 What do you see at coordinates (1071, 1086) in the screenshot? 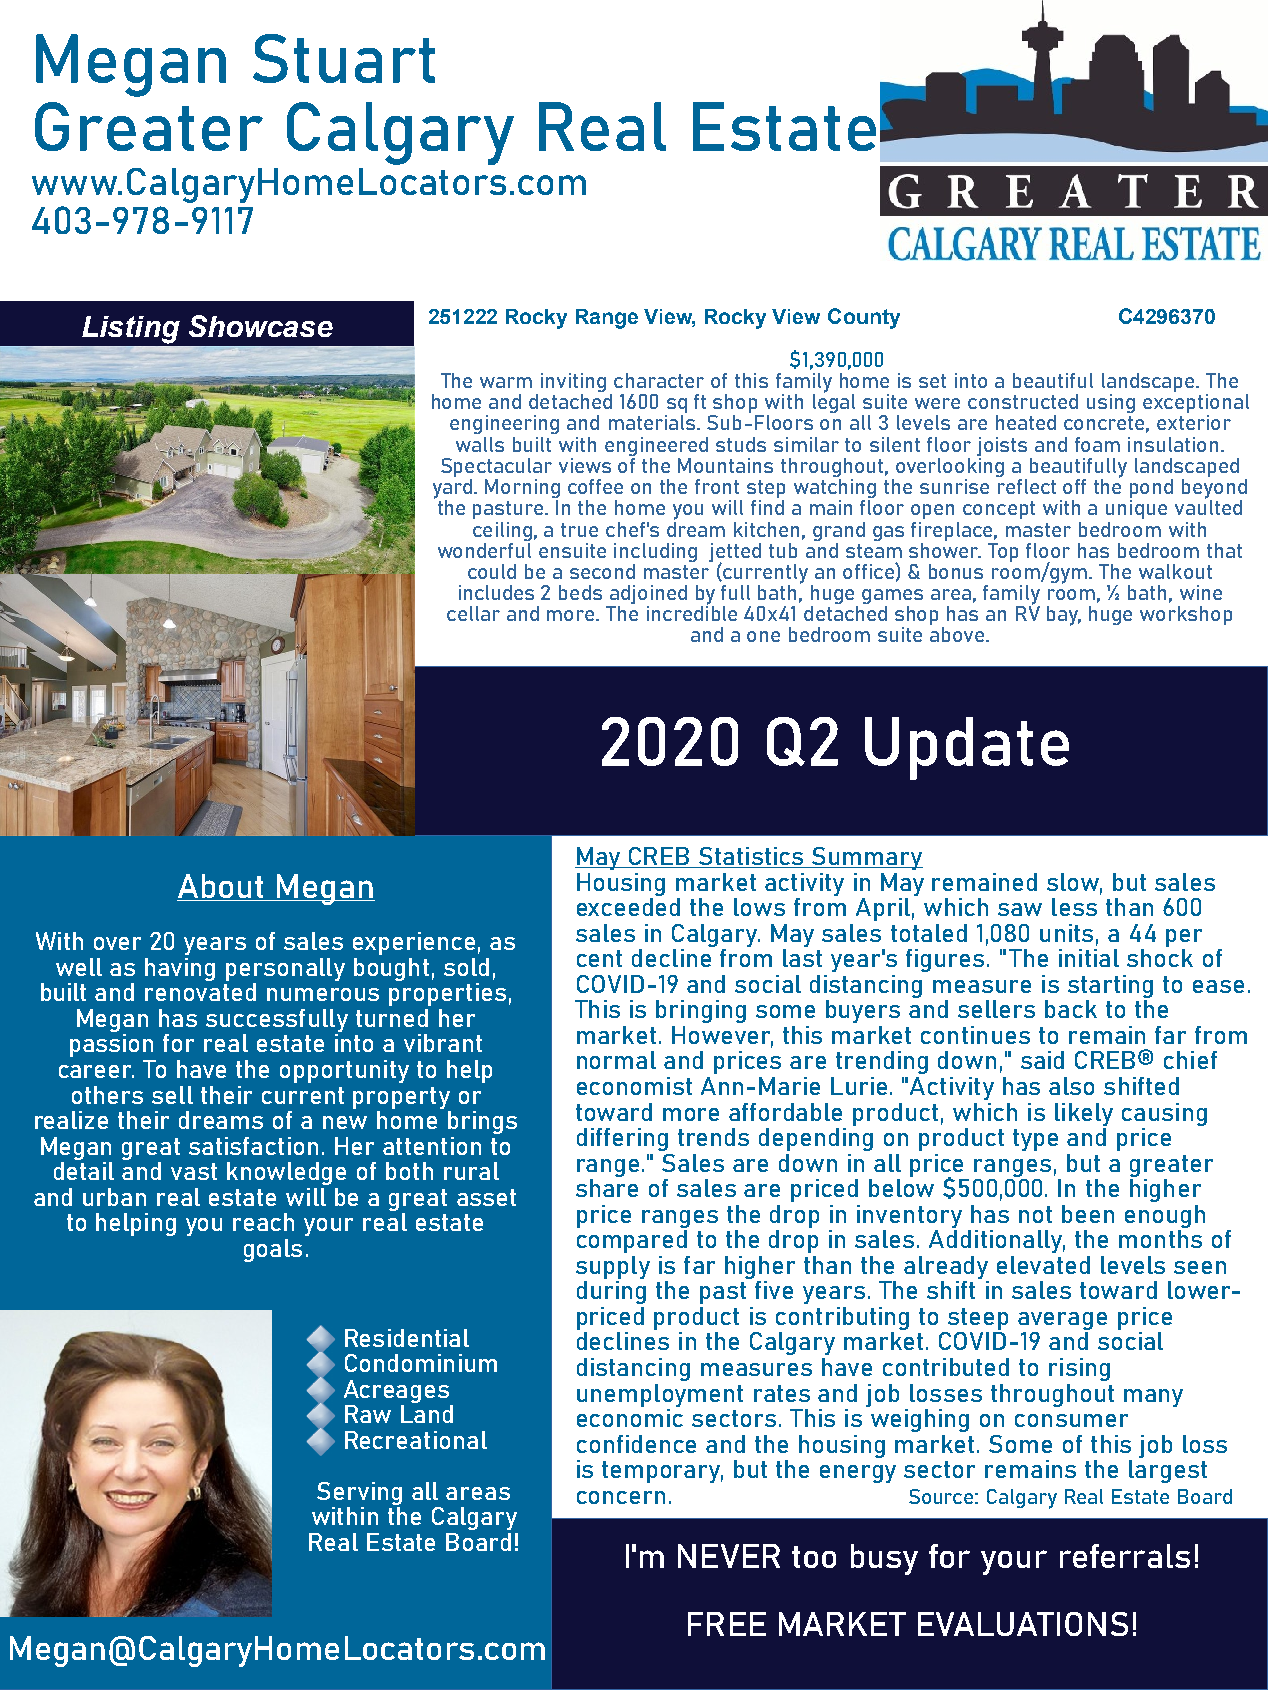
I see `also` at bounding box center [1071, 1086].
